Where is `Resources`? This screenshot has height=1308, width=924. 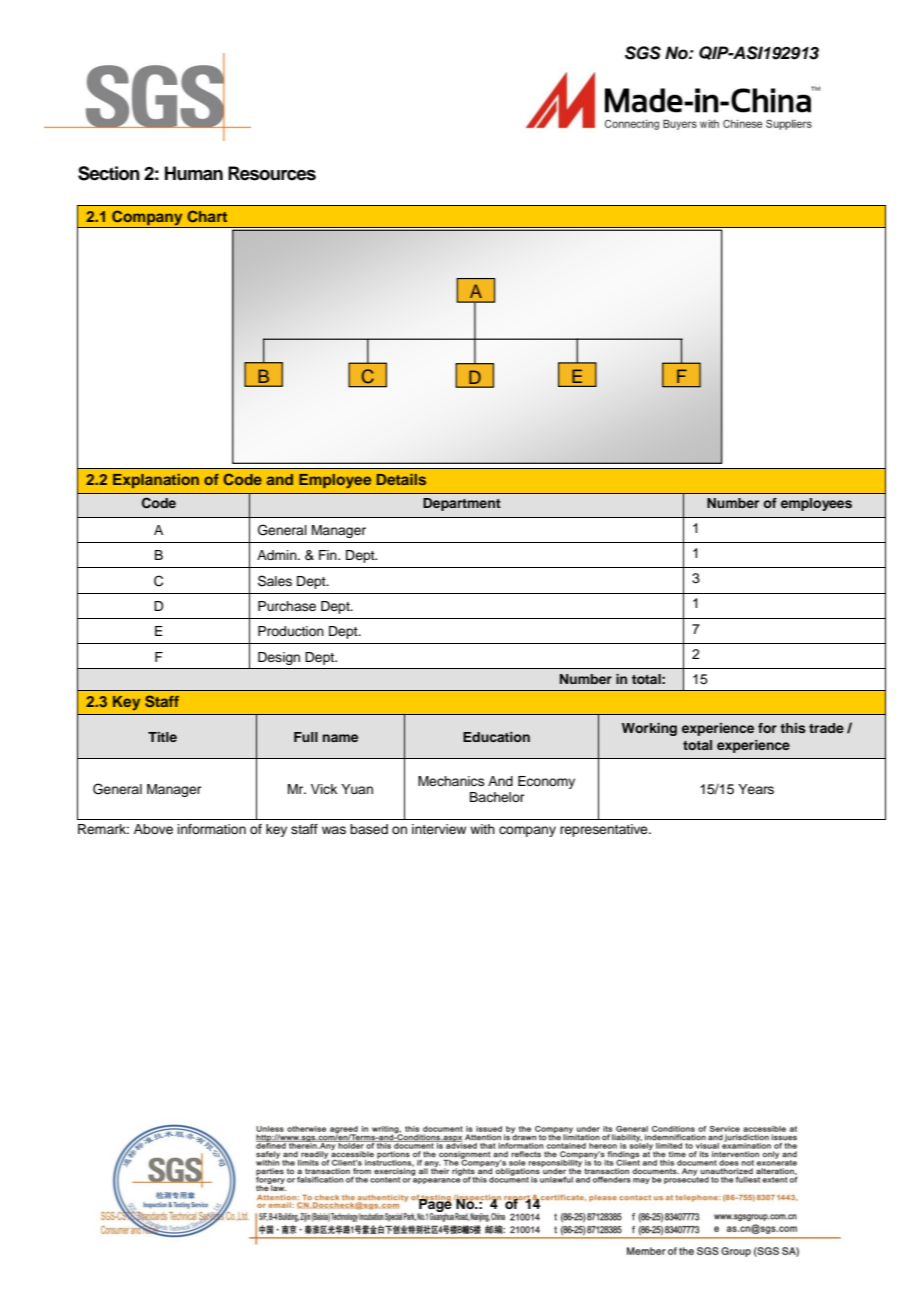 Resources is located at coordinates (272, 173).
